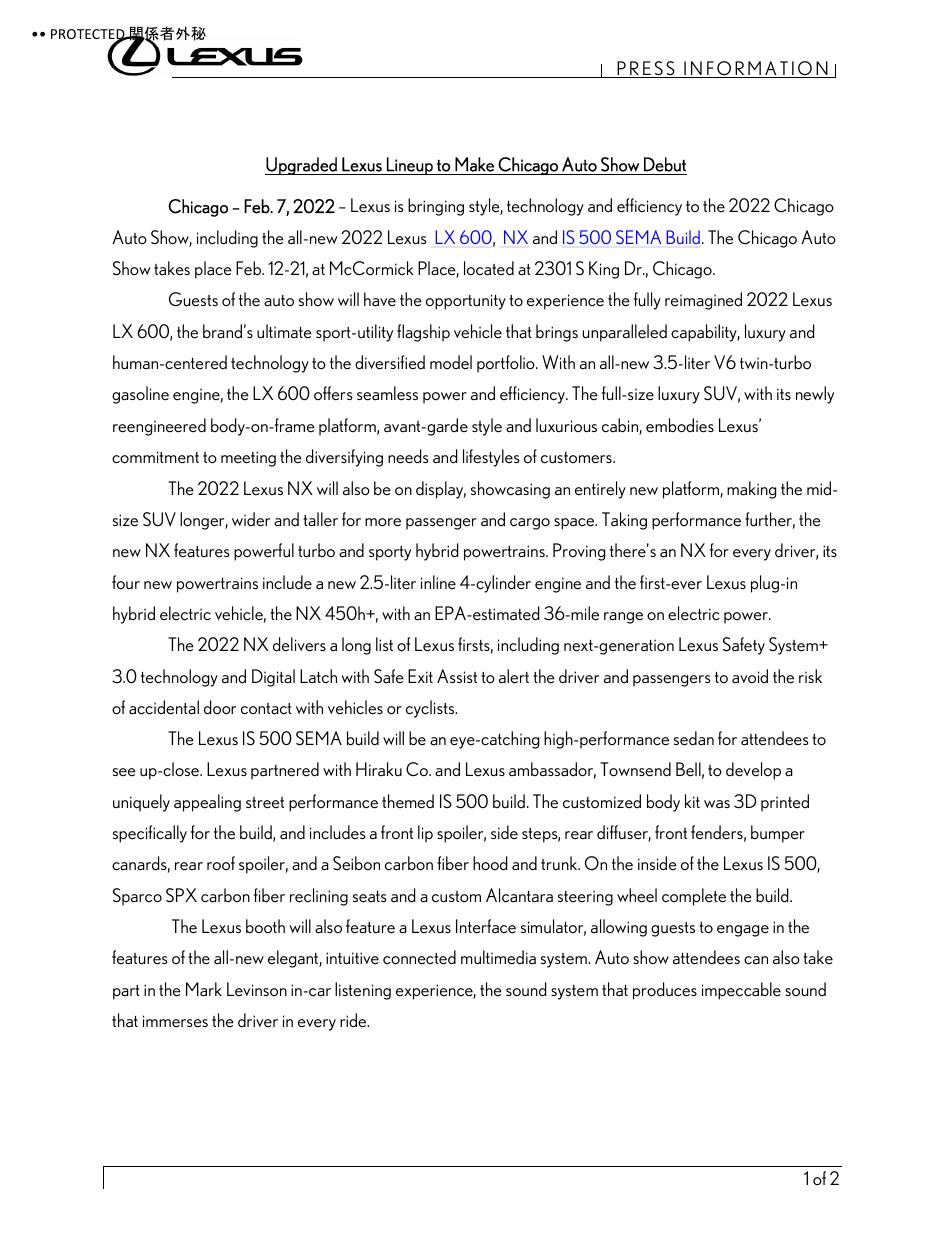 Image resolution: width=952 pixels, height=1233 pixels. What do you see at coordinates (126, 582) in the page?
I see `four` at bounding box center [126, 582].
